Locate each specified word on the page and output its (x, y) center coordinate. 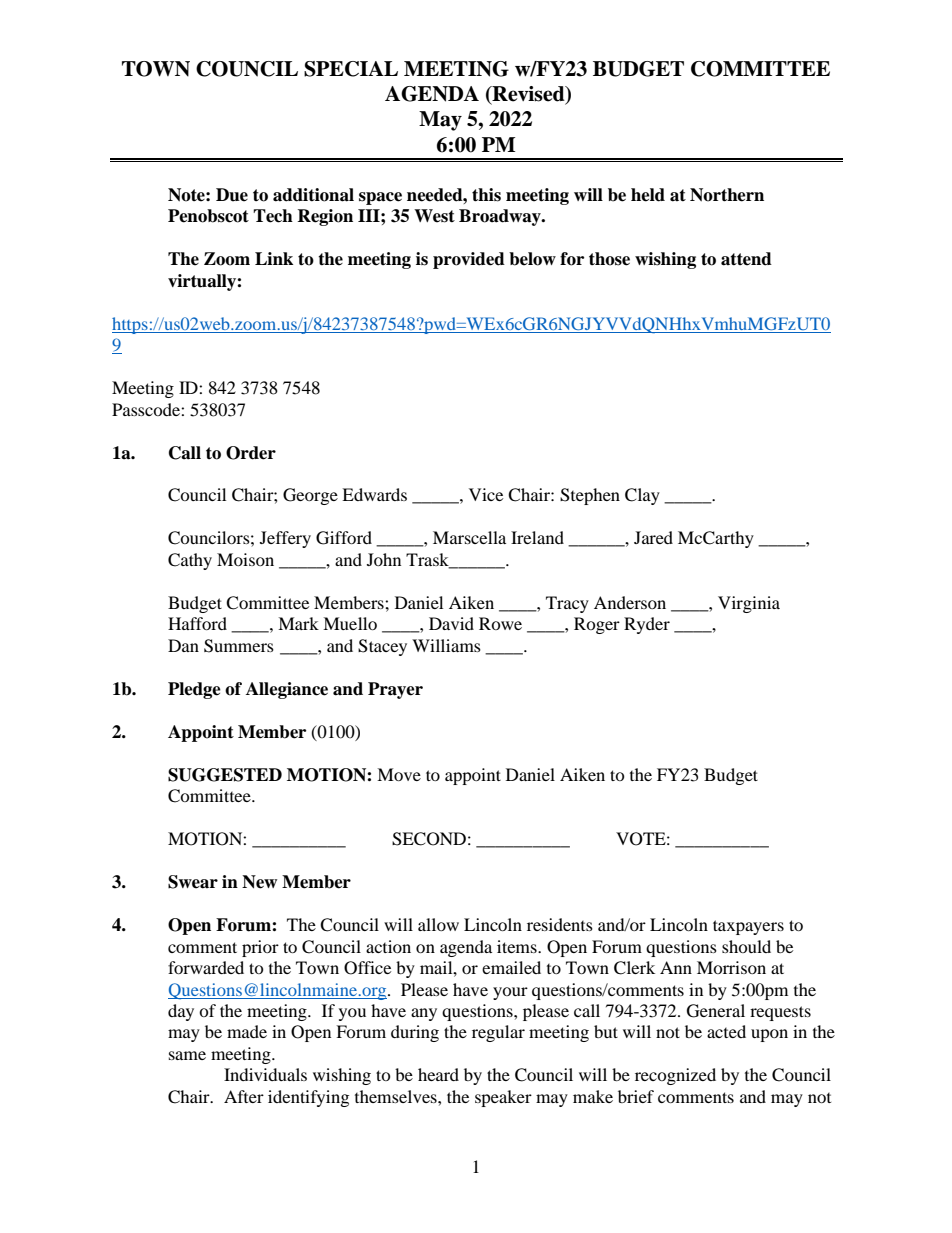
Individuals (265, 1074)
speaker (503, 1098)
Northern (727, 195)
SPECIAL (351, 69)
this (486, 195)
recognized (675, 1076)
